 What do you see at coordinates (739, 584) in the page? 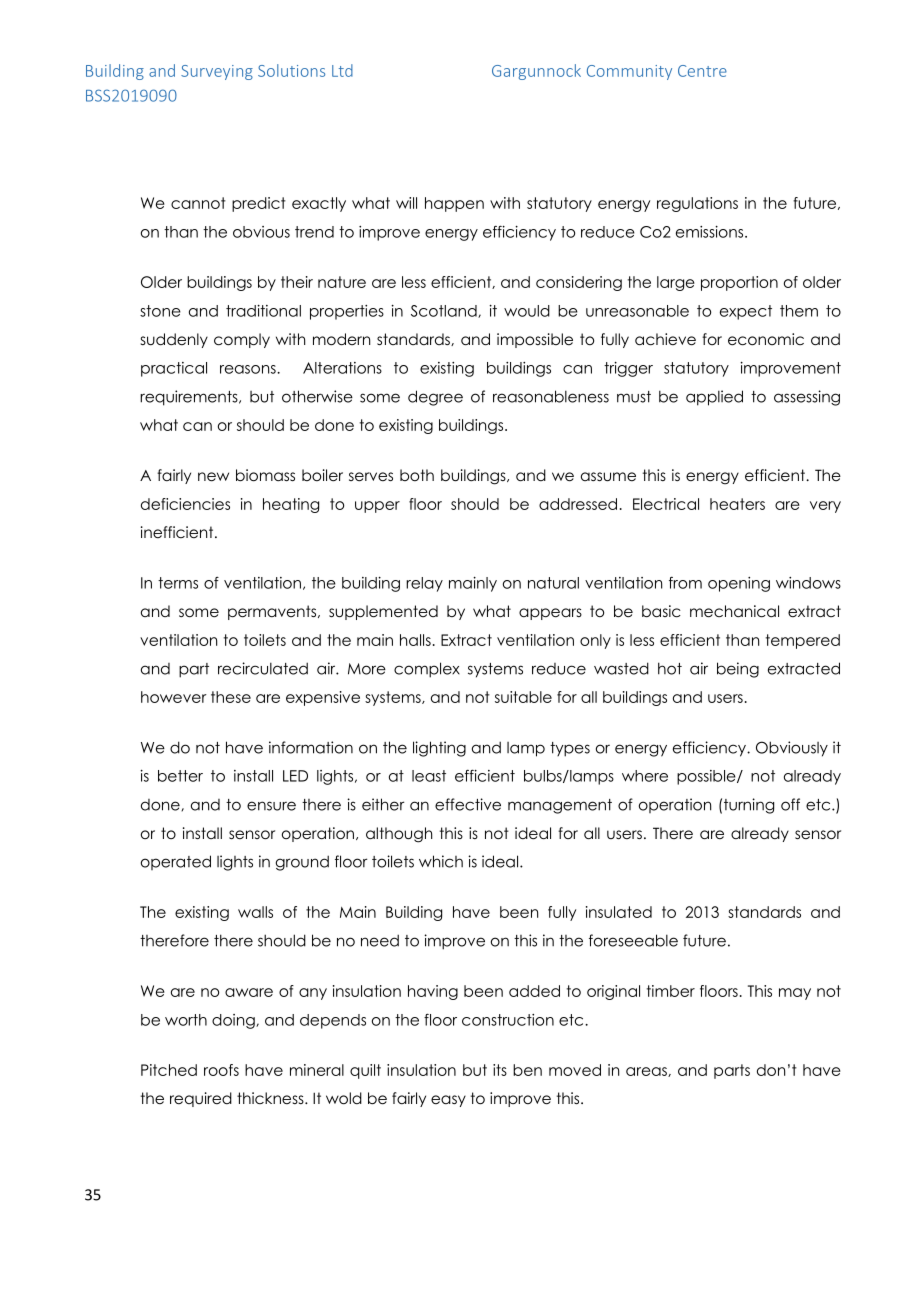
I see `opening` at bounding box center [739, 584].
